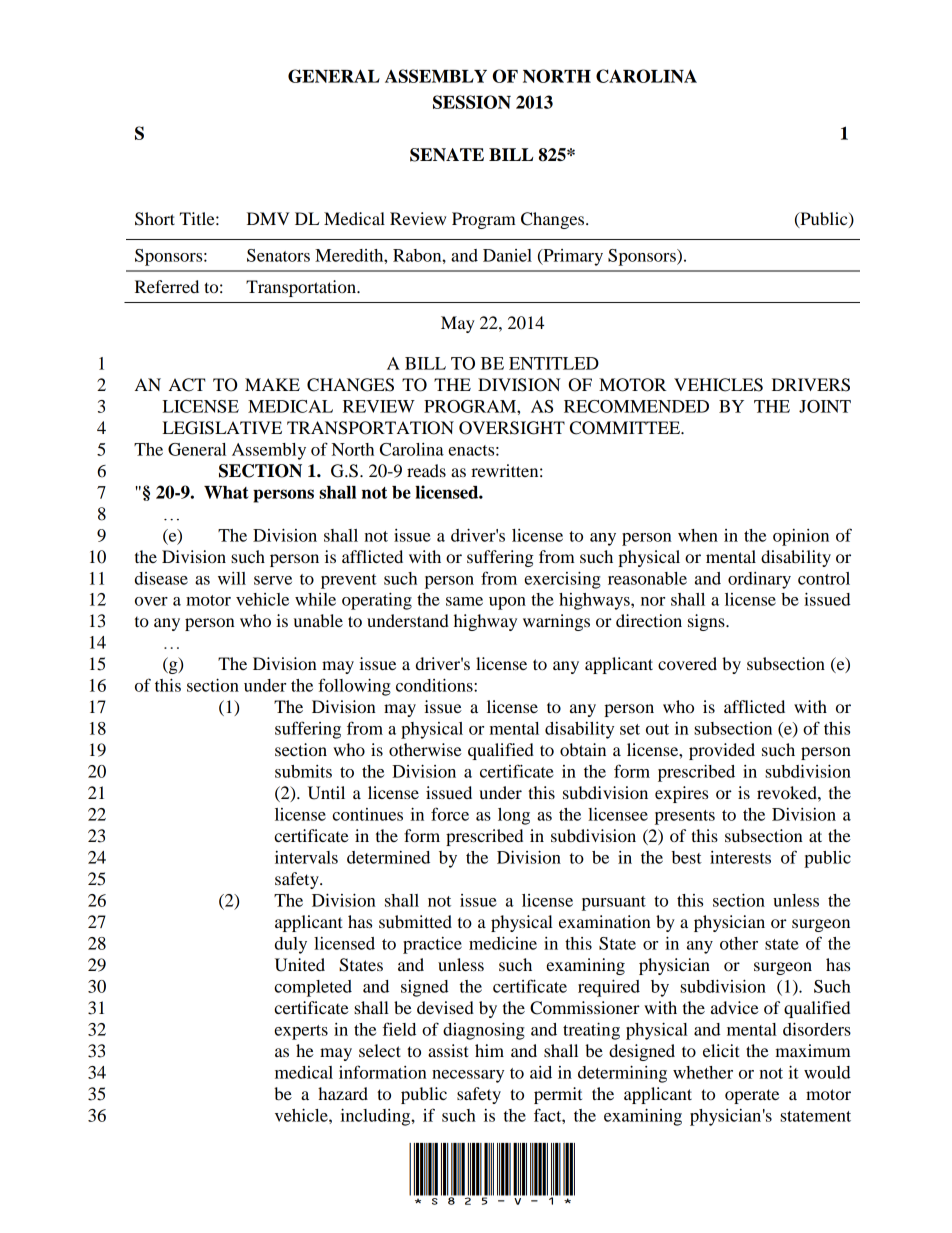 The width and height of the page is (952, 1233). I want to click on will, so click(232, 578).
